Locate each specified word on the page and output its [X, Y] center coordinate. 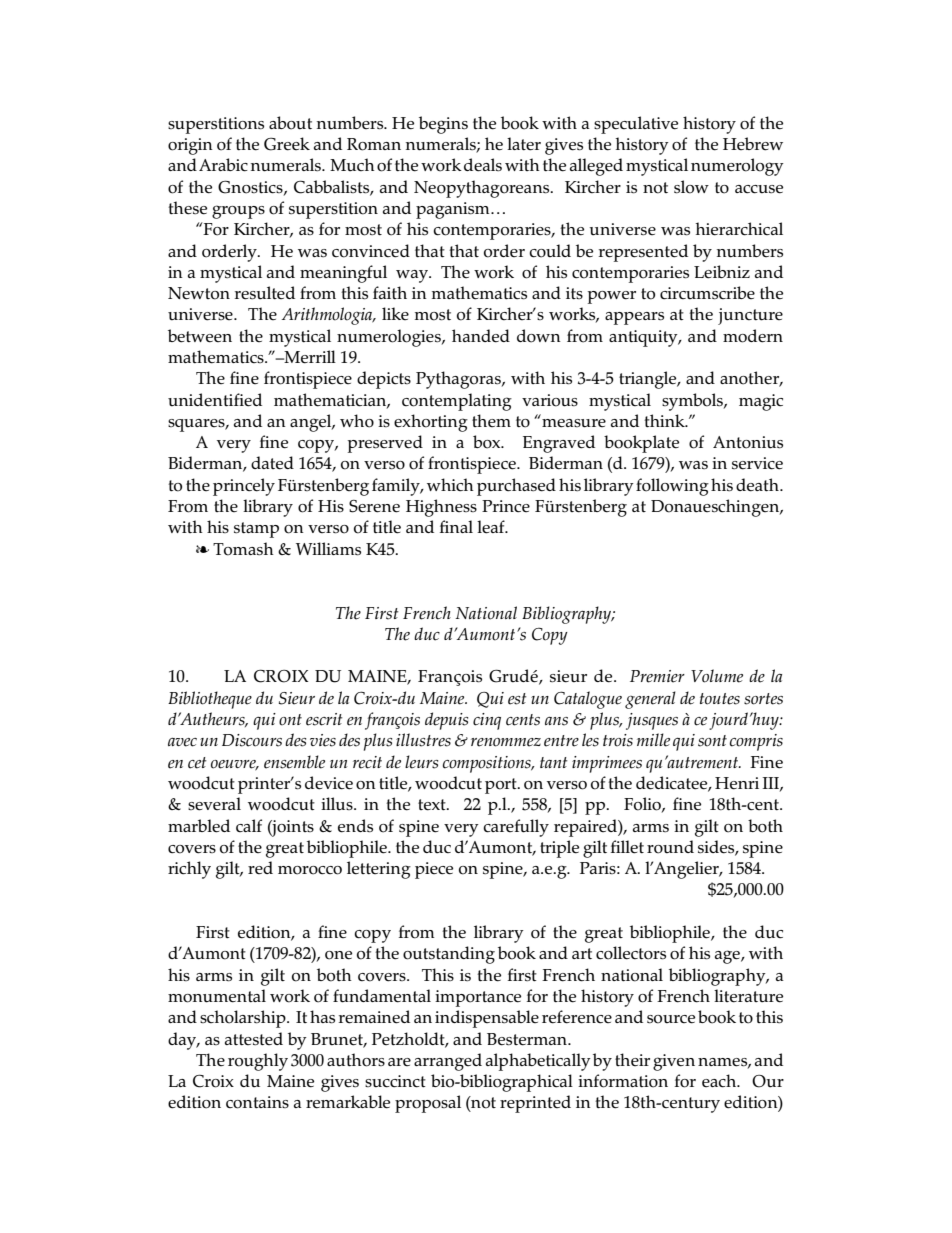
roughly [258, 1062]
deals [483, 165]
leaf [492, 527]
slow [691, 187]
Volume [717, 676]
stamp [256, 530]
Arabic [223, 165]
